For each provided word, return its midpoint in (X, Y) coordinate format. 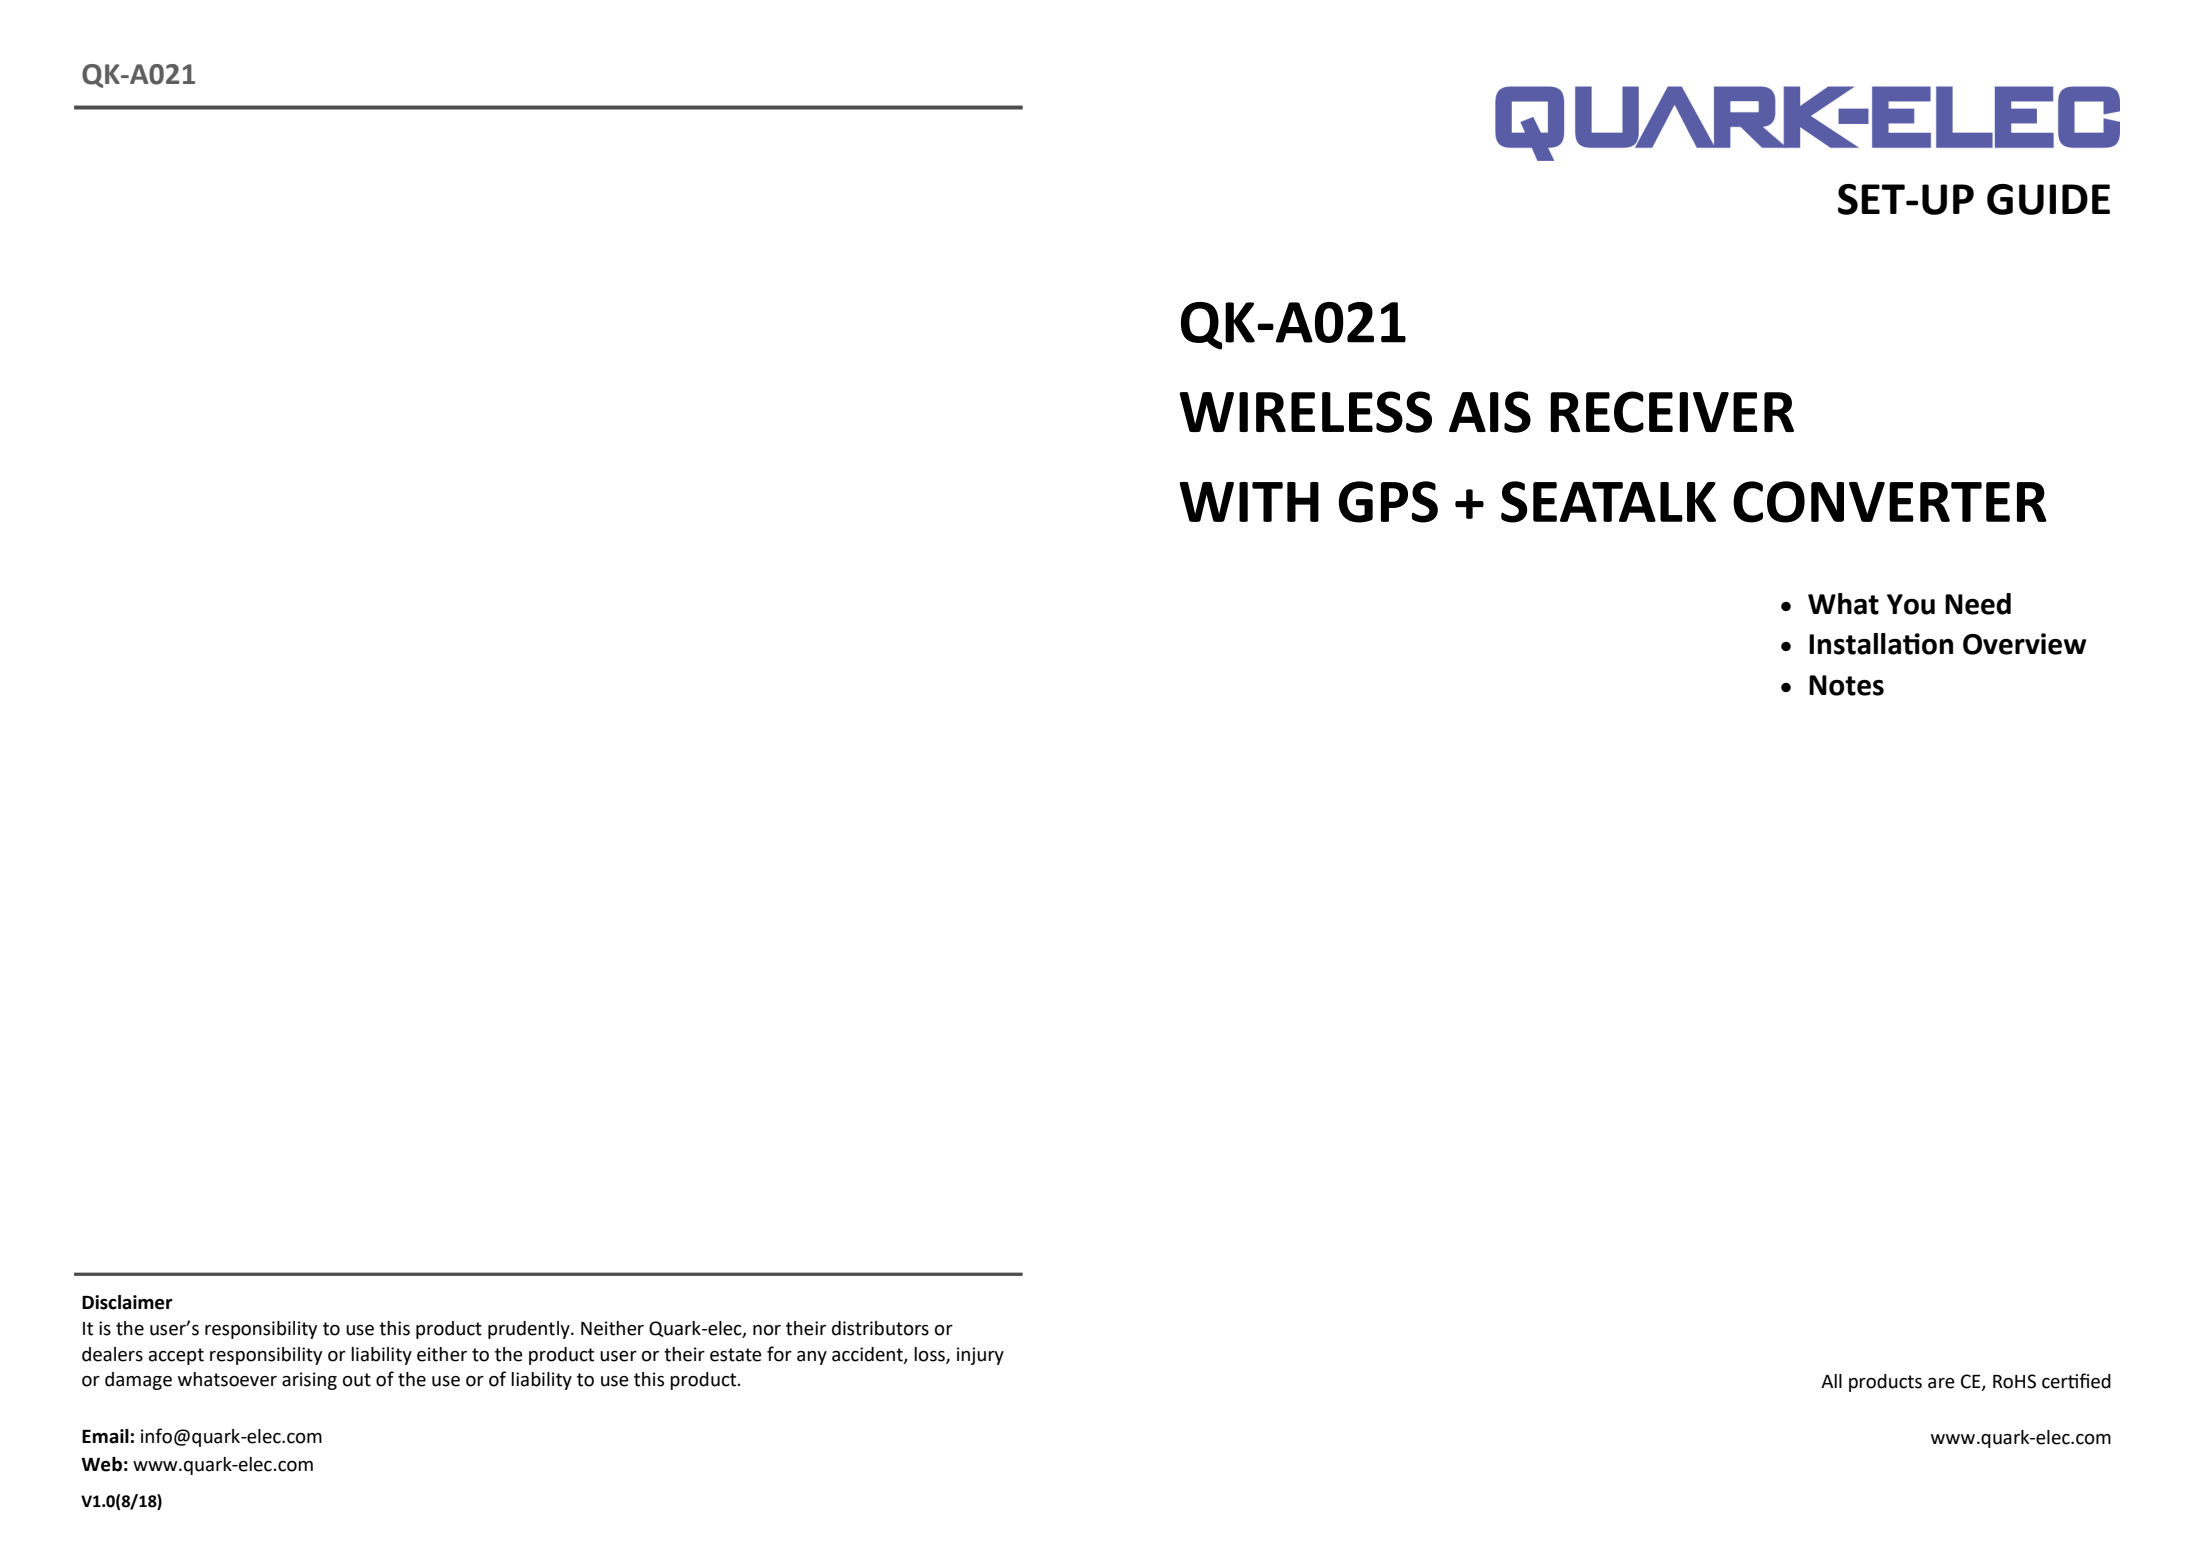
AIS (1490, 412)
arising (309, 1381)
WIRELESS (1305, 412)
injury (980, 1356)
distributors (880, 1328)
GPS (1388, 502)
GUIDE (2048, 199)
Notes (1846, 685)
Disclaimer (127, 1302)
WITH (1249, 502)
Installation (1881, 644)
